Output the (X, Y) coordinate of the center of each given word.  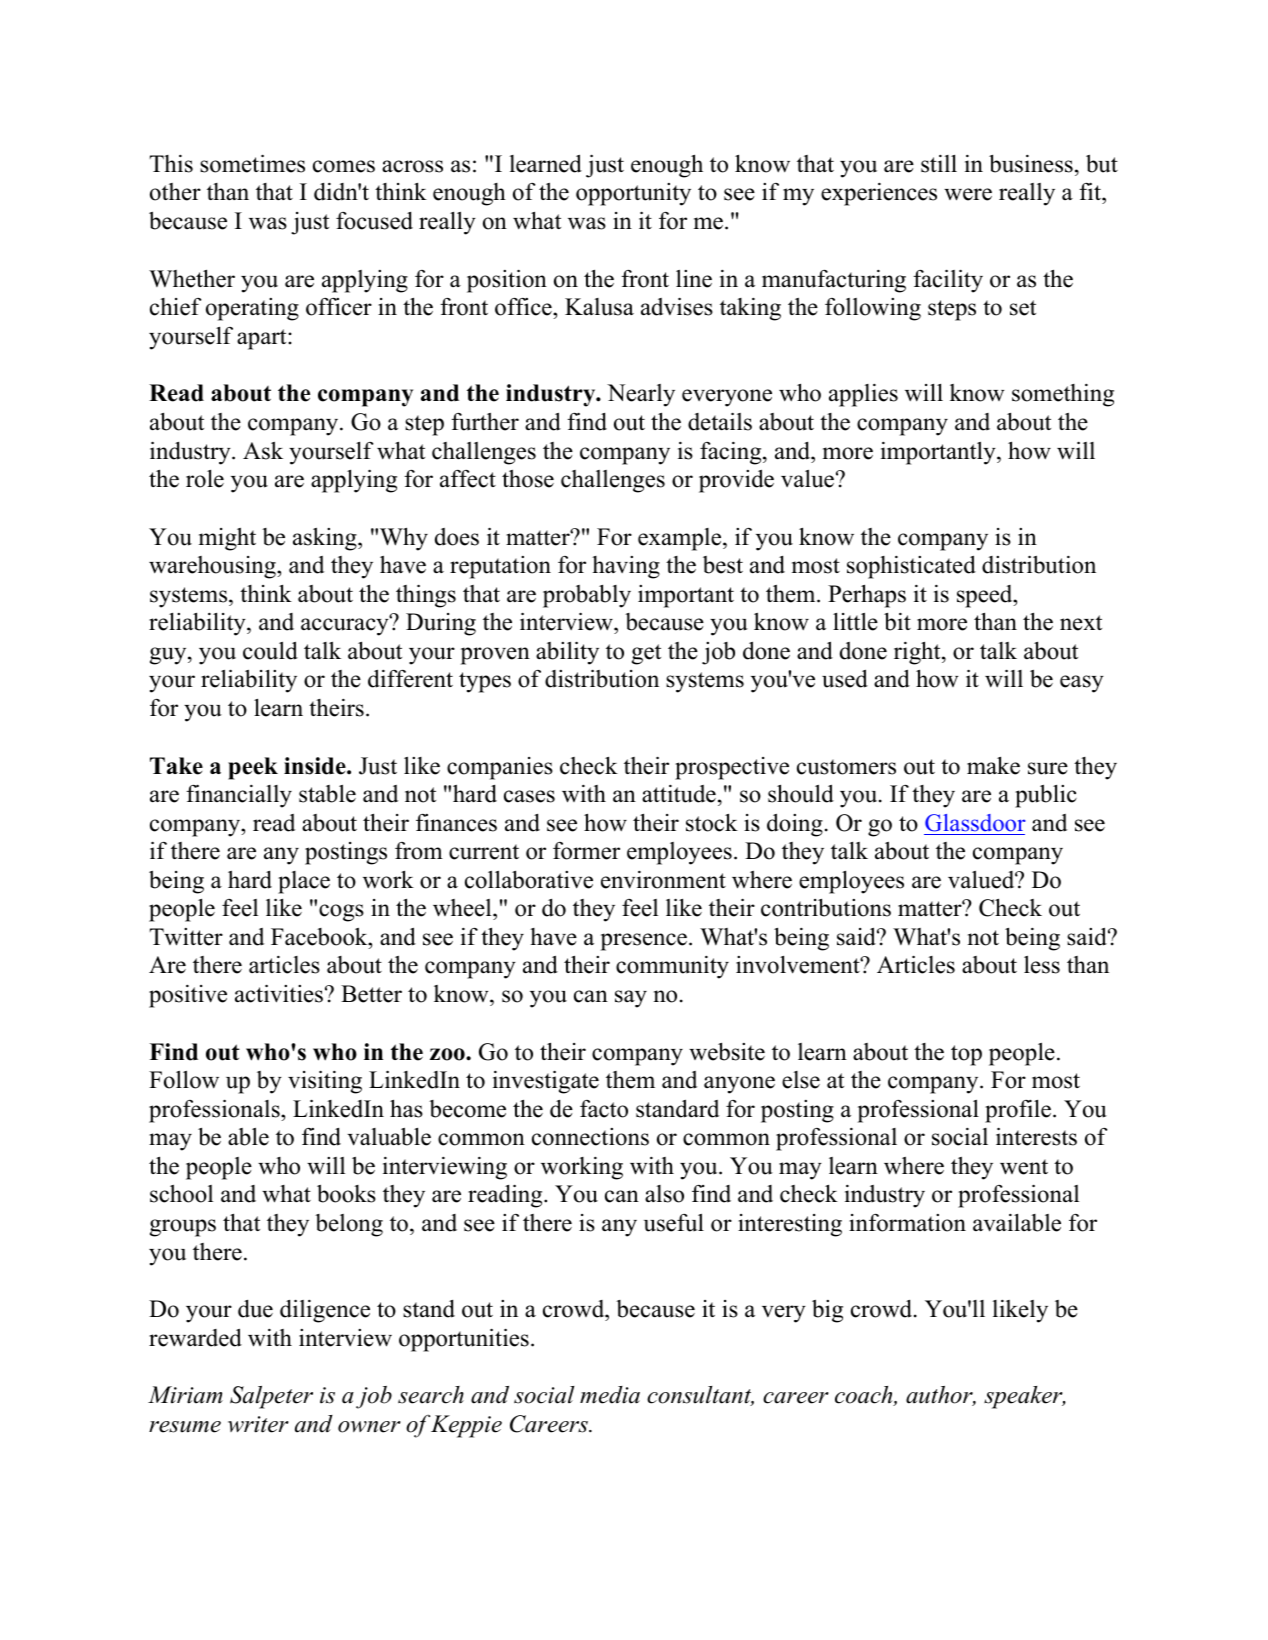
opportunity (633, 194)
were (968, 194)
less (1042, 965)
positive (188, 996)
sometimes (252, 163)
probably (587, 596)
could (270, 650)
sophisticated (911, 567)
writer (258, 1424)
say (631, 999)
